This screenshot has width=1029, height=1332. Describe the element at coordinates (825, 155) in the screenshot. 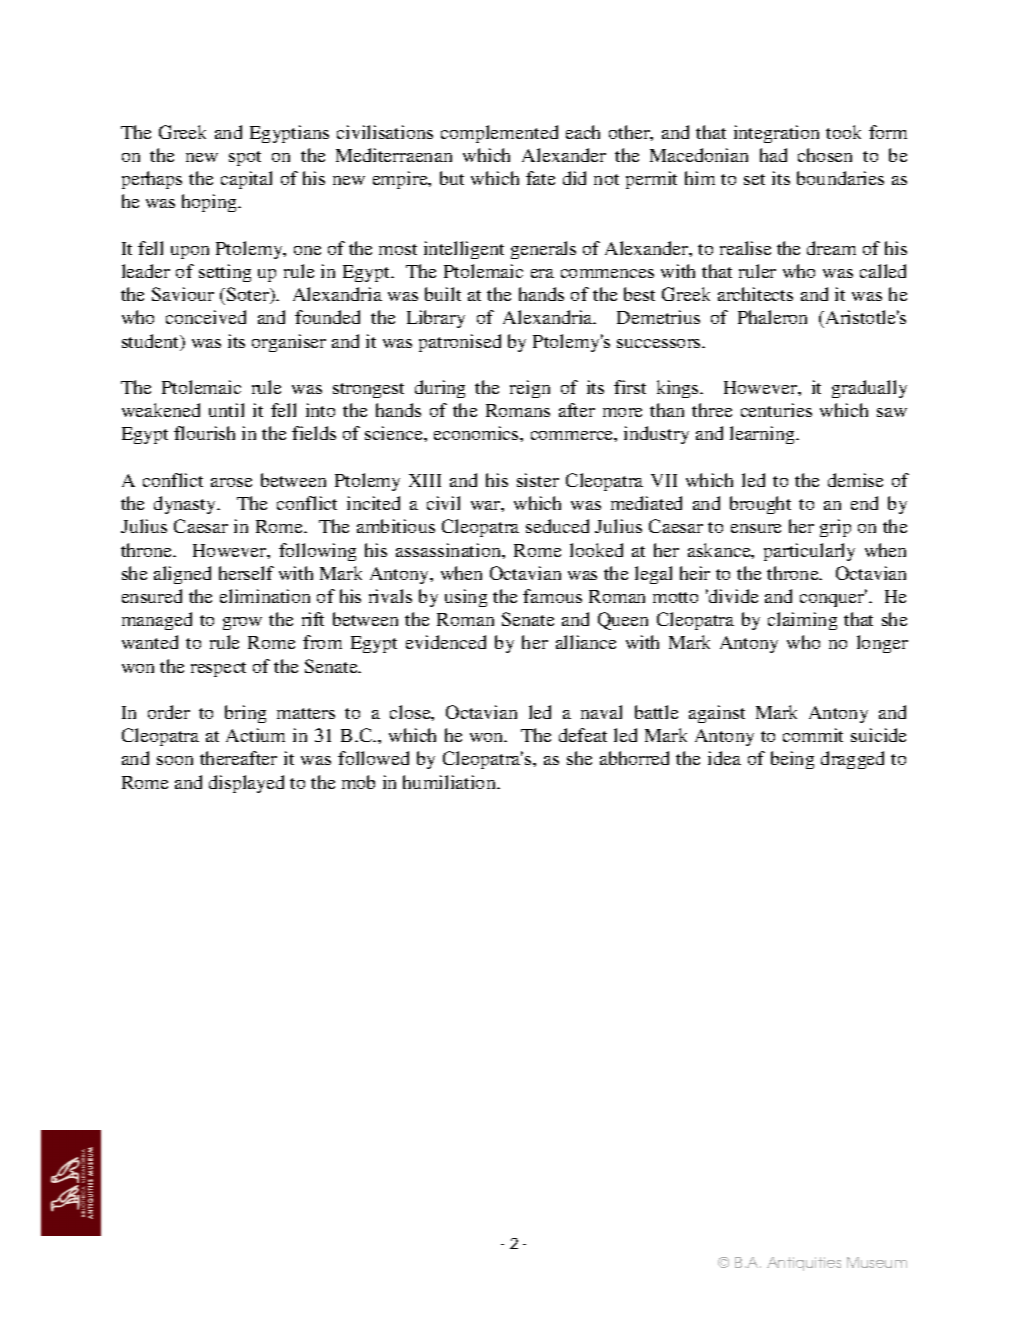

I see `chosen` at that location.
